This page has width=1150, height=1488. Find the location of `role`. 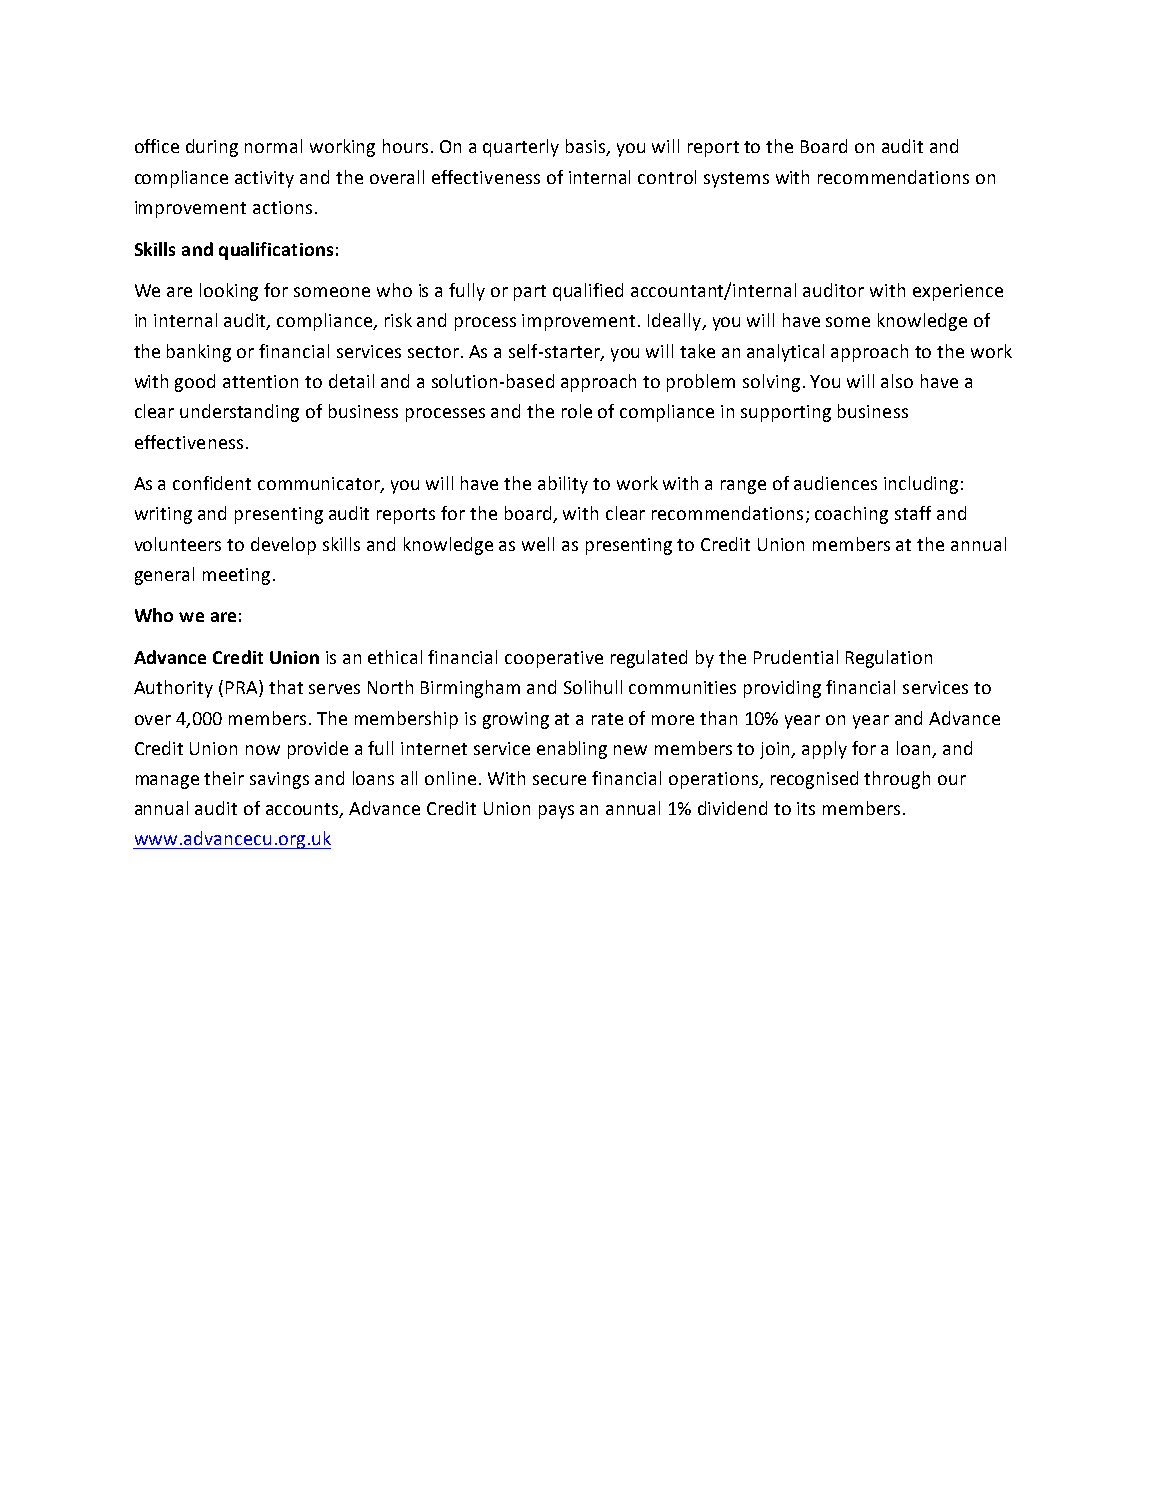

role is located at coordinates (577, 411).
